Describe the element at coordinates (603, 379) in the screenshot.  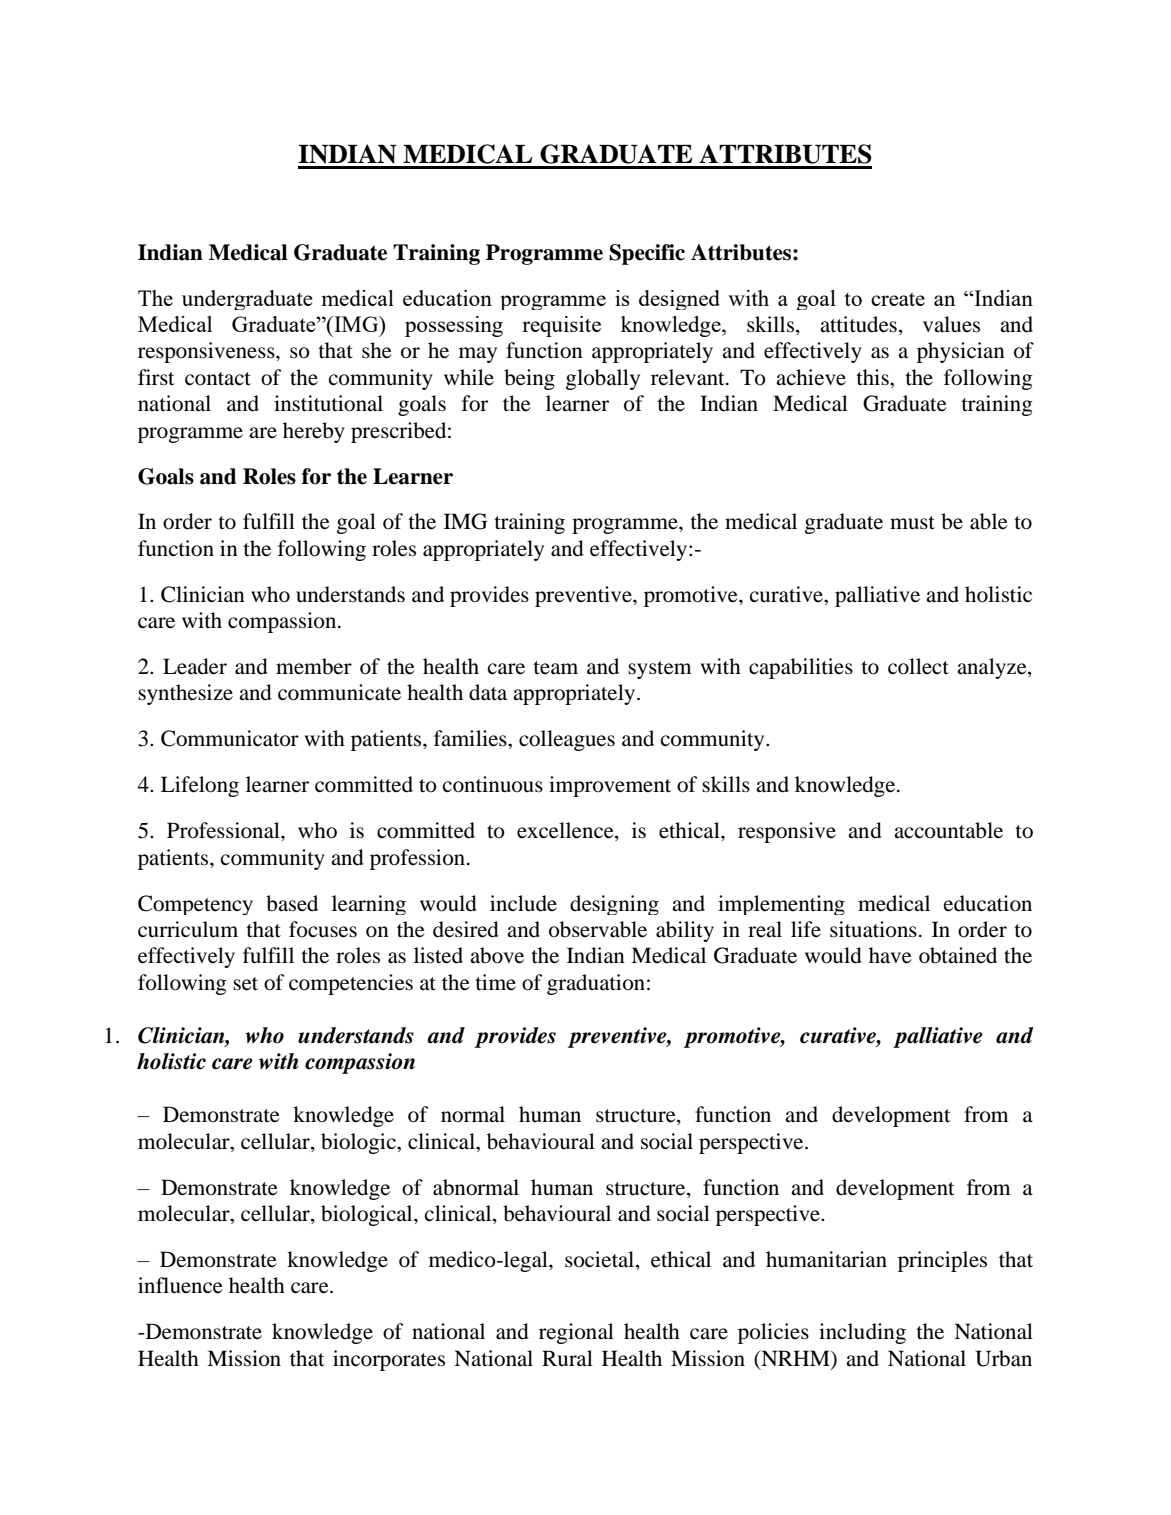
I see `globally` at that location.
